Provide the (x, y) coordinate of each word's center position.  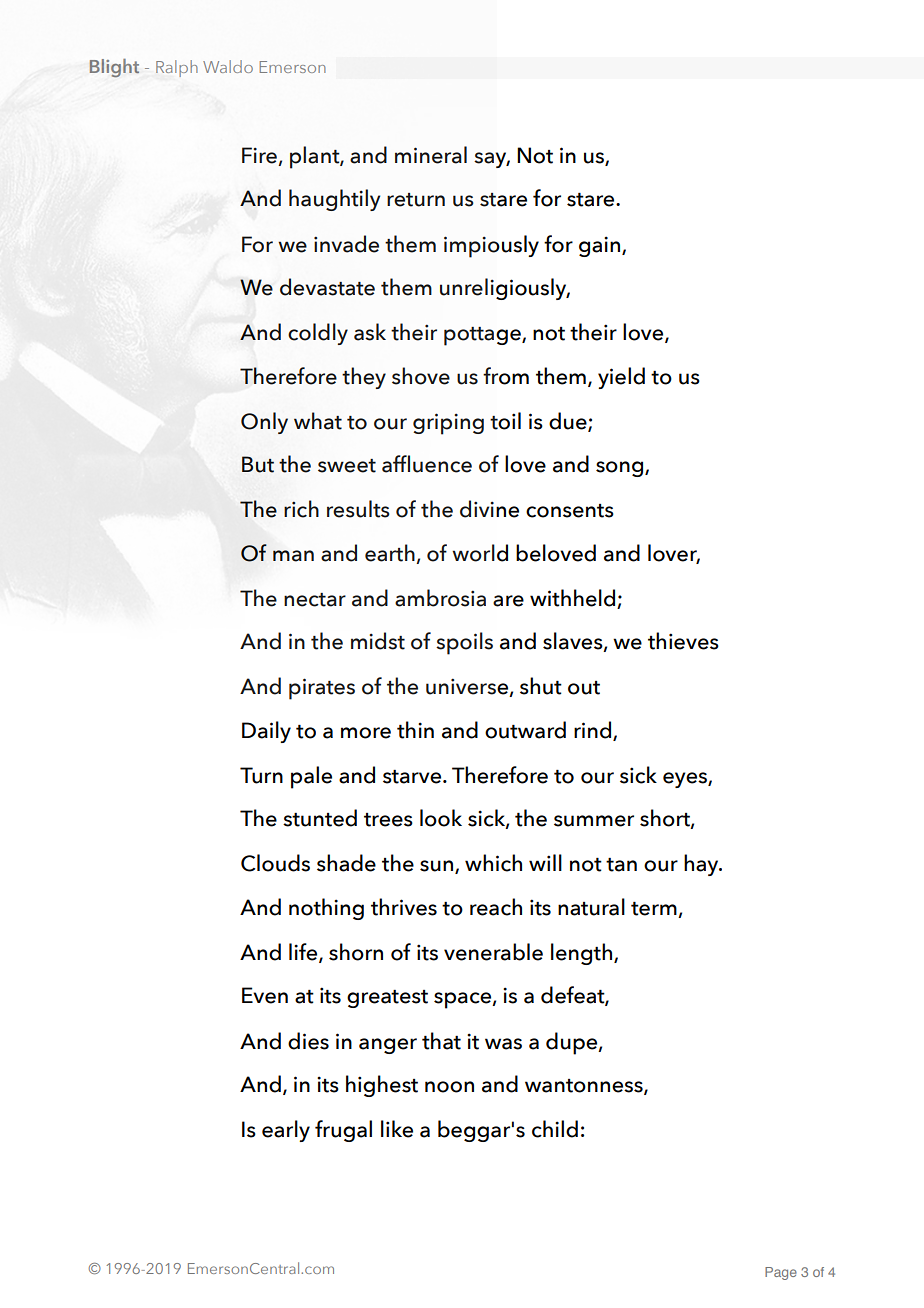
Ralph (177, 68)
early (286, 1131)
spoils (464, 643)
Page (781, 1273)
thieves (683, 641)
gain (601, 246)
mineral (431, 155)
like (397, 1129)
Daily (266, 732)
